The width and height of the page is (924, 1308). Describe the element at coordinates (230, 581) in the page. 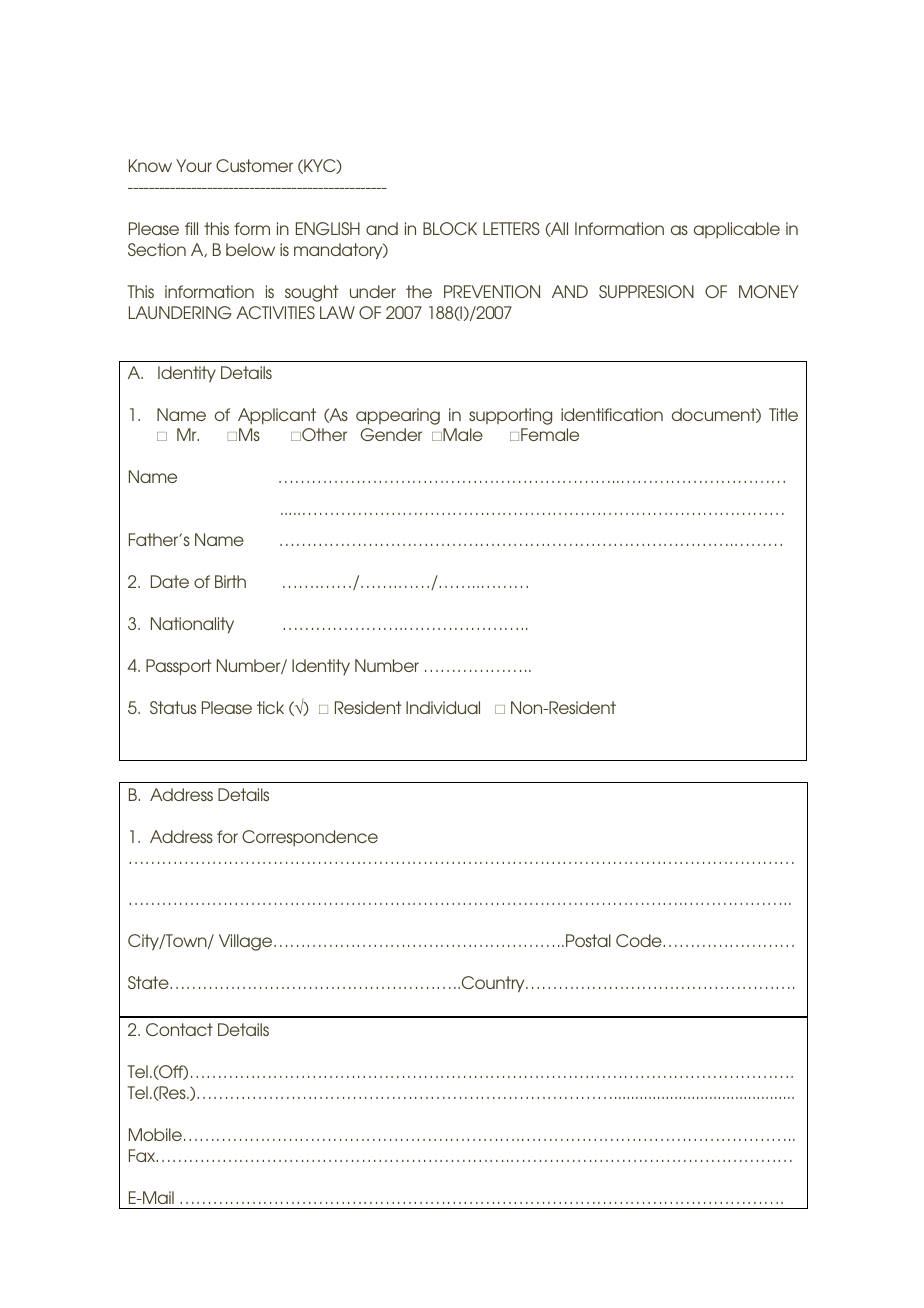

I see `Birth` at that location.
